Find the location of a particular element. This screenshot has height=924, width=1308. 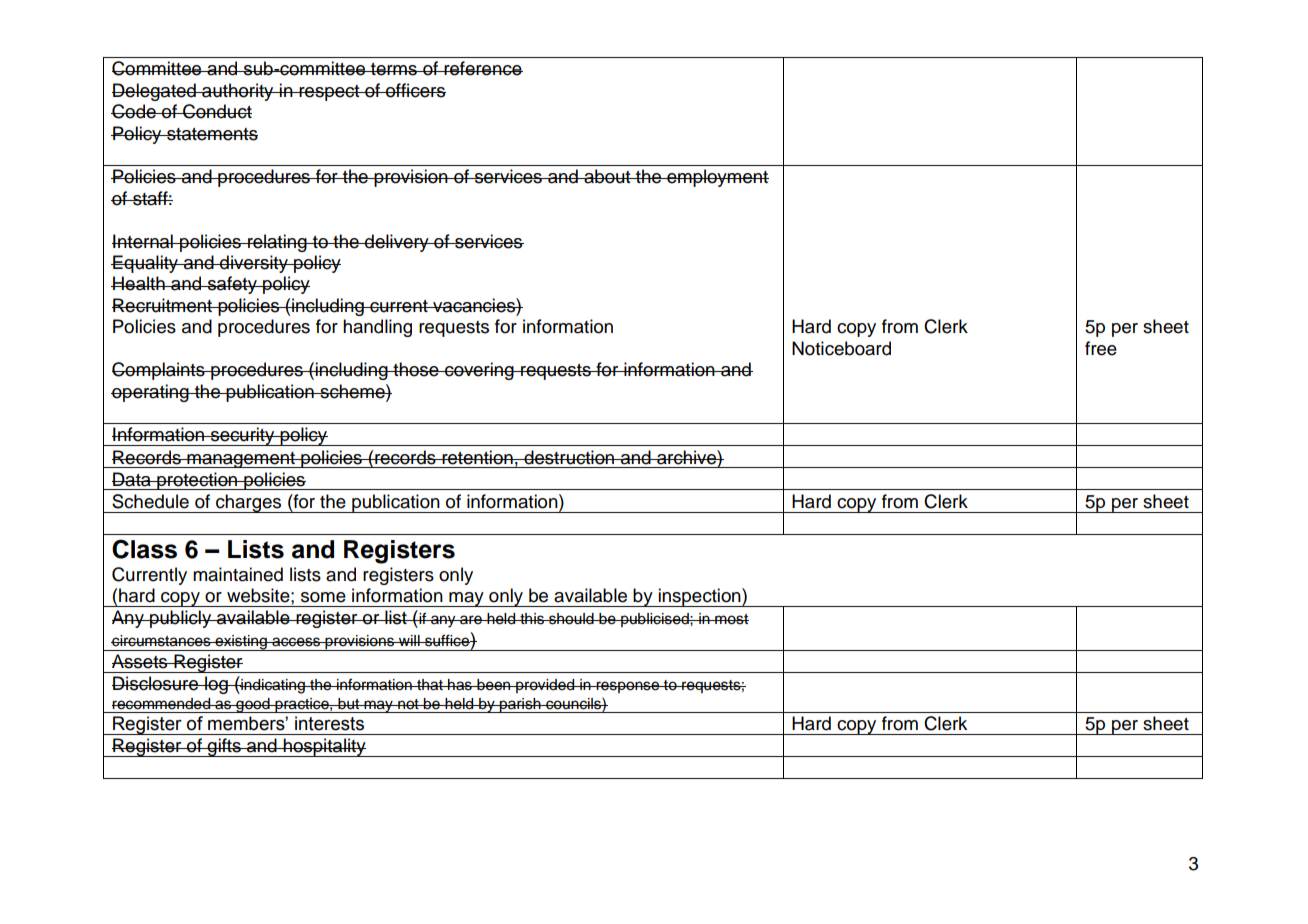

should is located at coordinates (571, 619).
